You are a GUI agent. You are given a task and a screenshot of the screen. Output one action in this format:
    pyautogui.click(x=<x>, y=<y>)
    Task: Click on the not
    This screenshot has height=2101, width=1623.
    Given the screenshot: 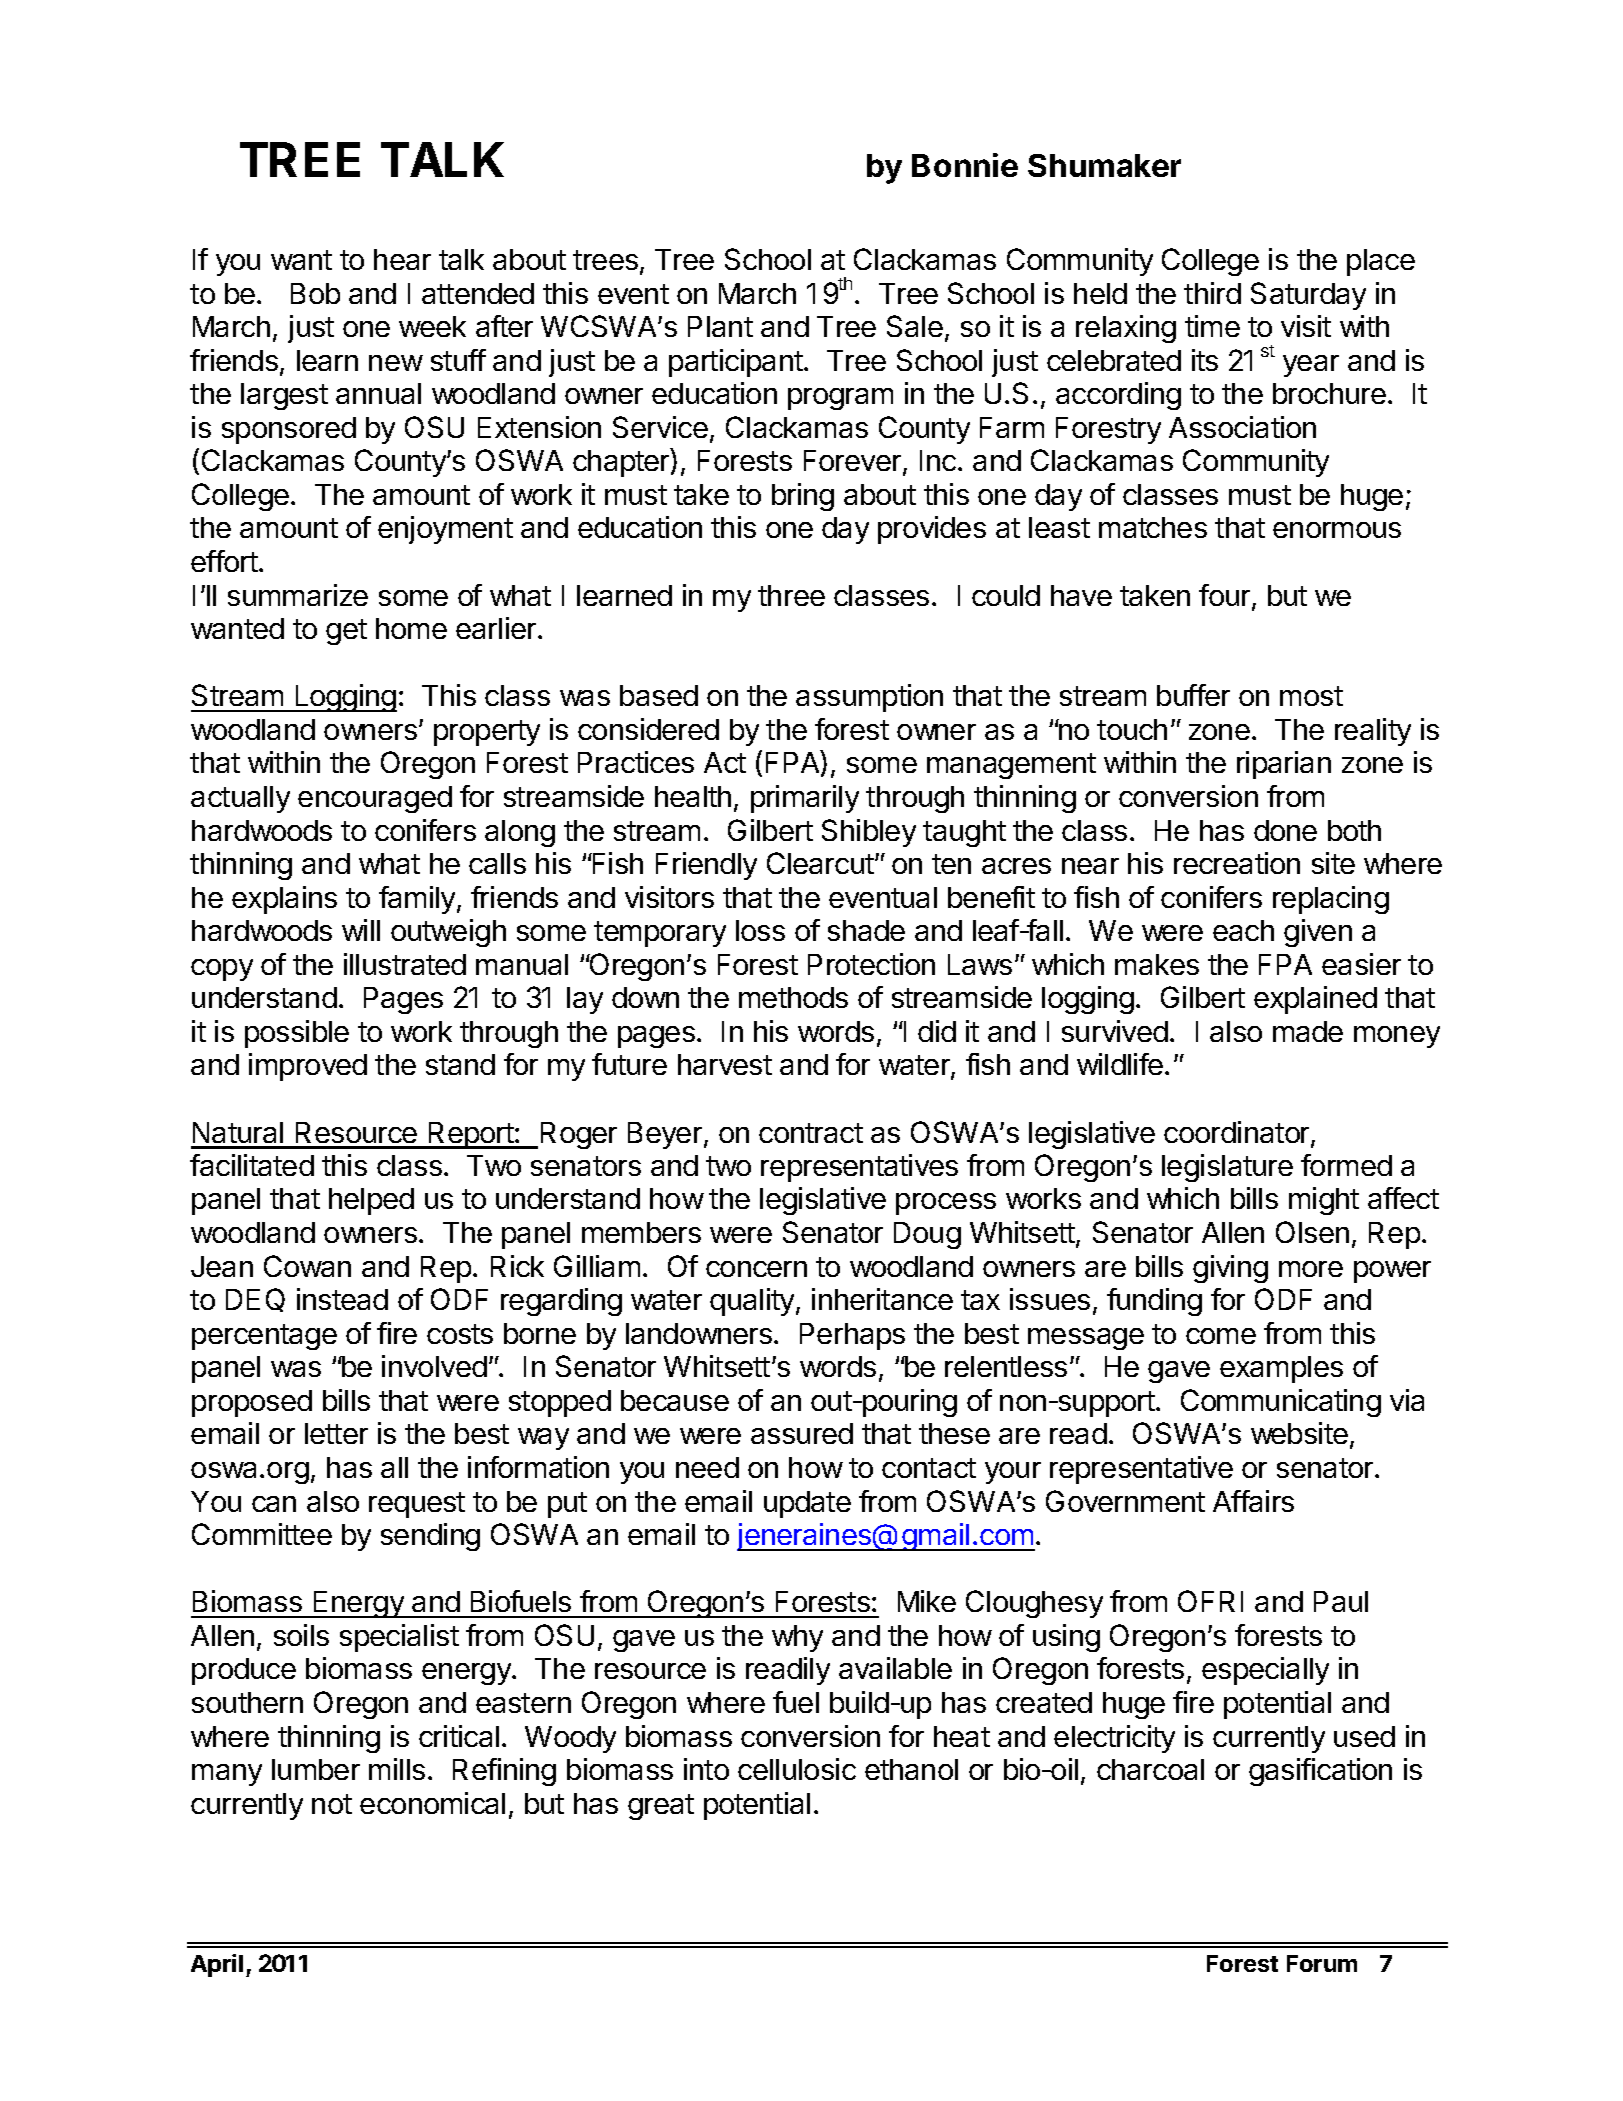 What is the action you would take?
    pyautogui.click(x=332, y=1804)
